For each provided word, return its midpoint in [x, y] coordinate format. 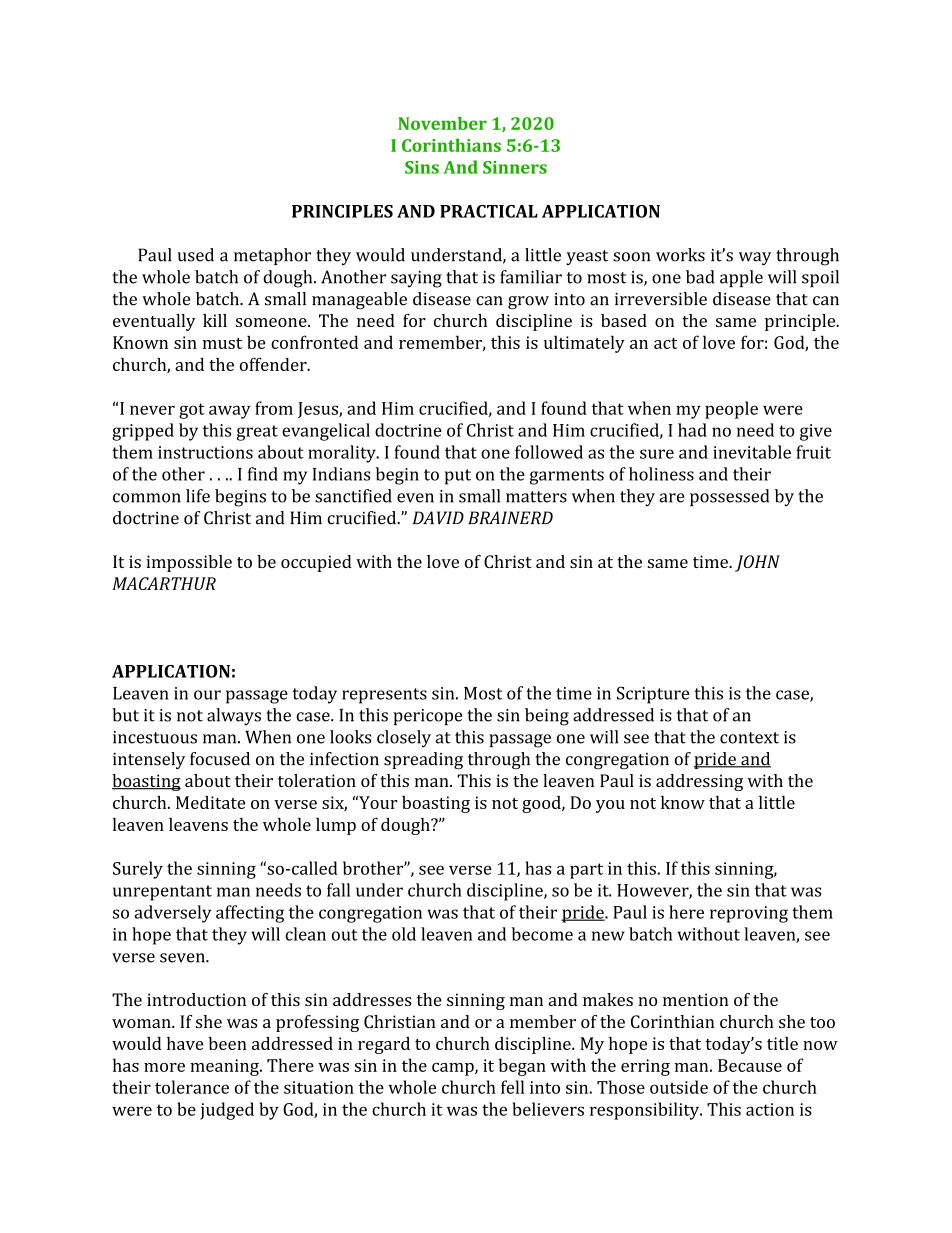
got [192, 411]
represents [384, 696]
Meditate [210, 802]
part [586, 871]
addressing [699, 782]
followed [549, 452]
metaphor [272, 256]
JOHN [757, 563]
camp [454, 1069]
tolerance [192, 1087]
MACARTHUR [164, 583]
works [680, 255]
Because [750, 1065]
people [731, 410]
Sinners [515, 167]
